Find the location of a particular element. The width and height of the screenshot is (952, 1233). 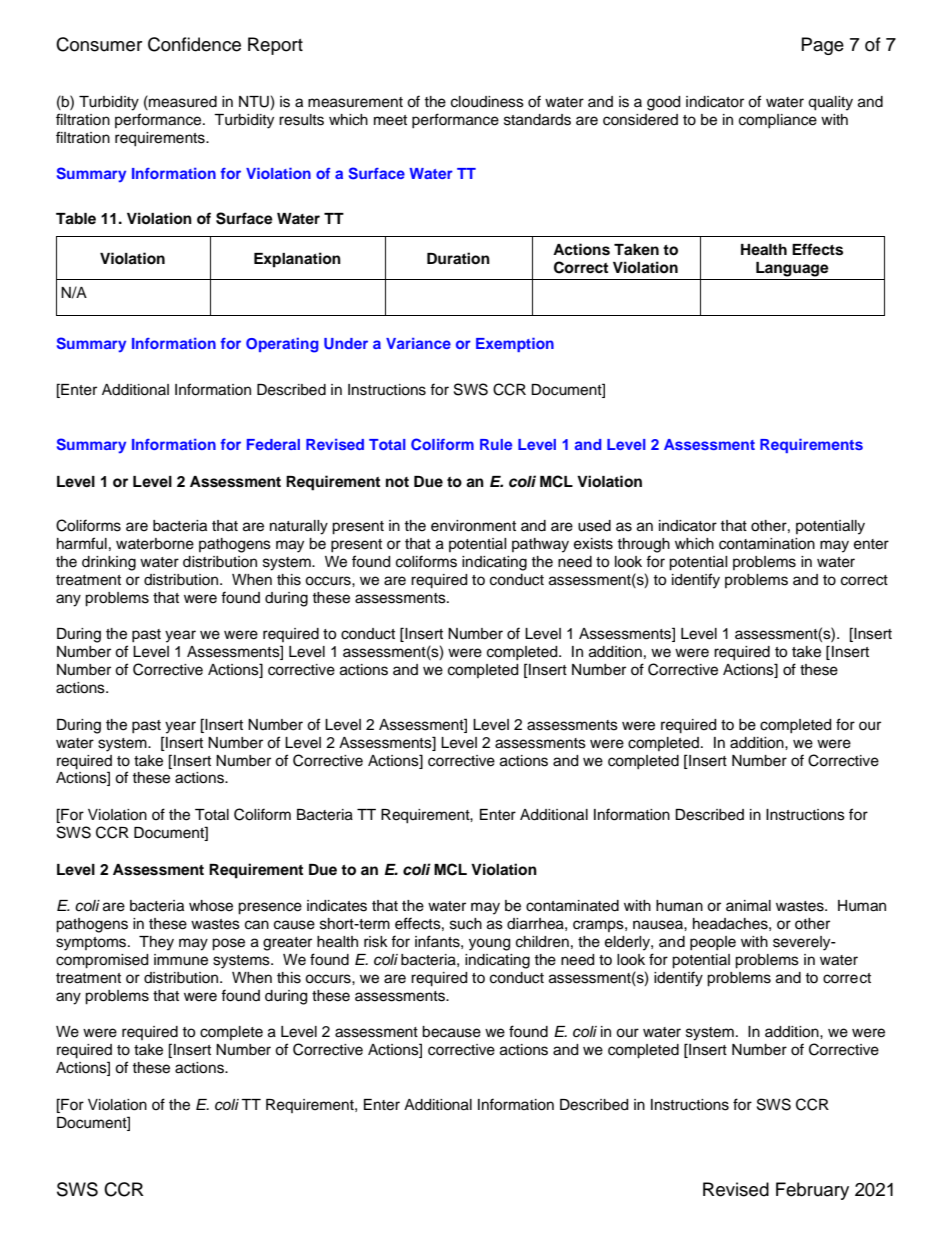

drinking is located at coordinates (109, 563).
